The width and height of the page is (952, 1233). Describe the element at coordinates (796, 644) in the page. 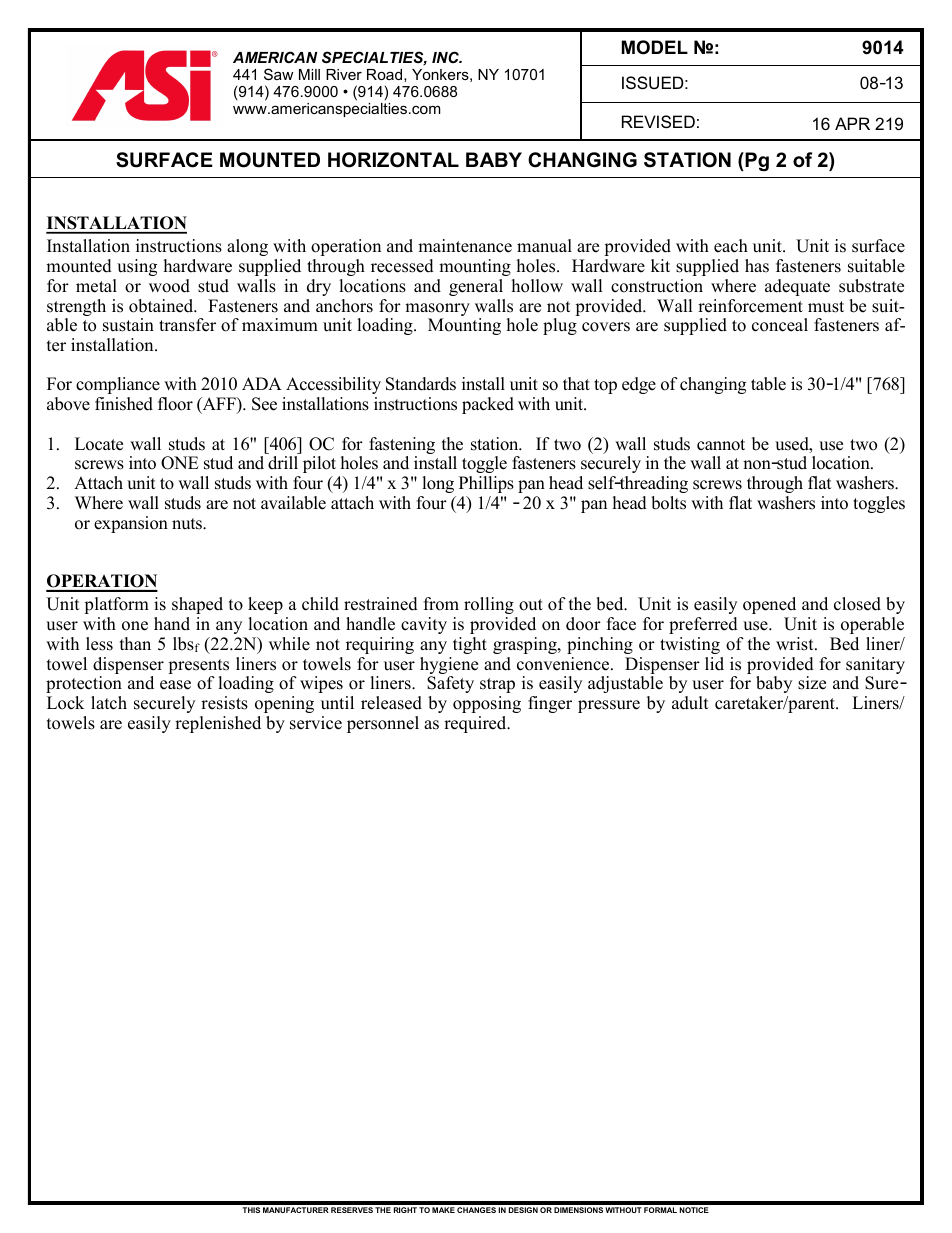

I see `wrist` at that location.
